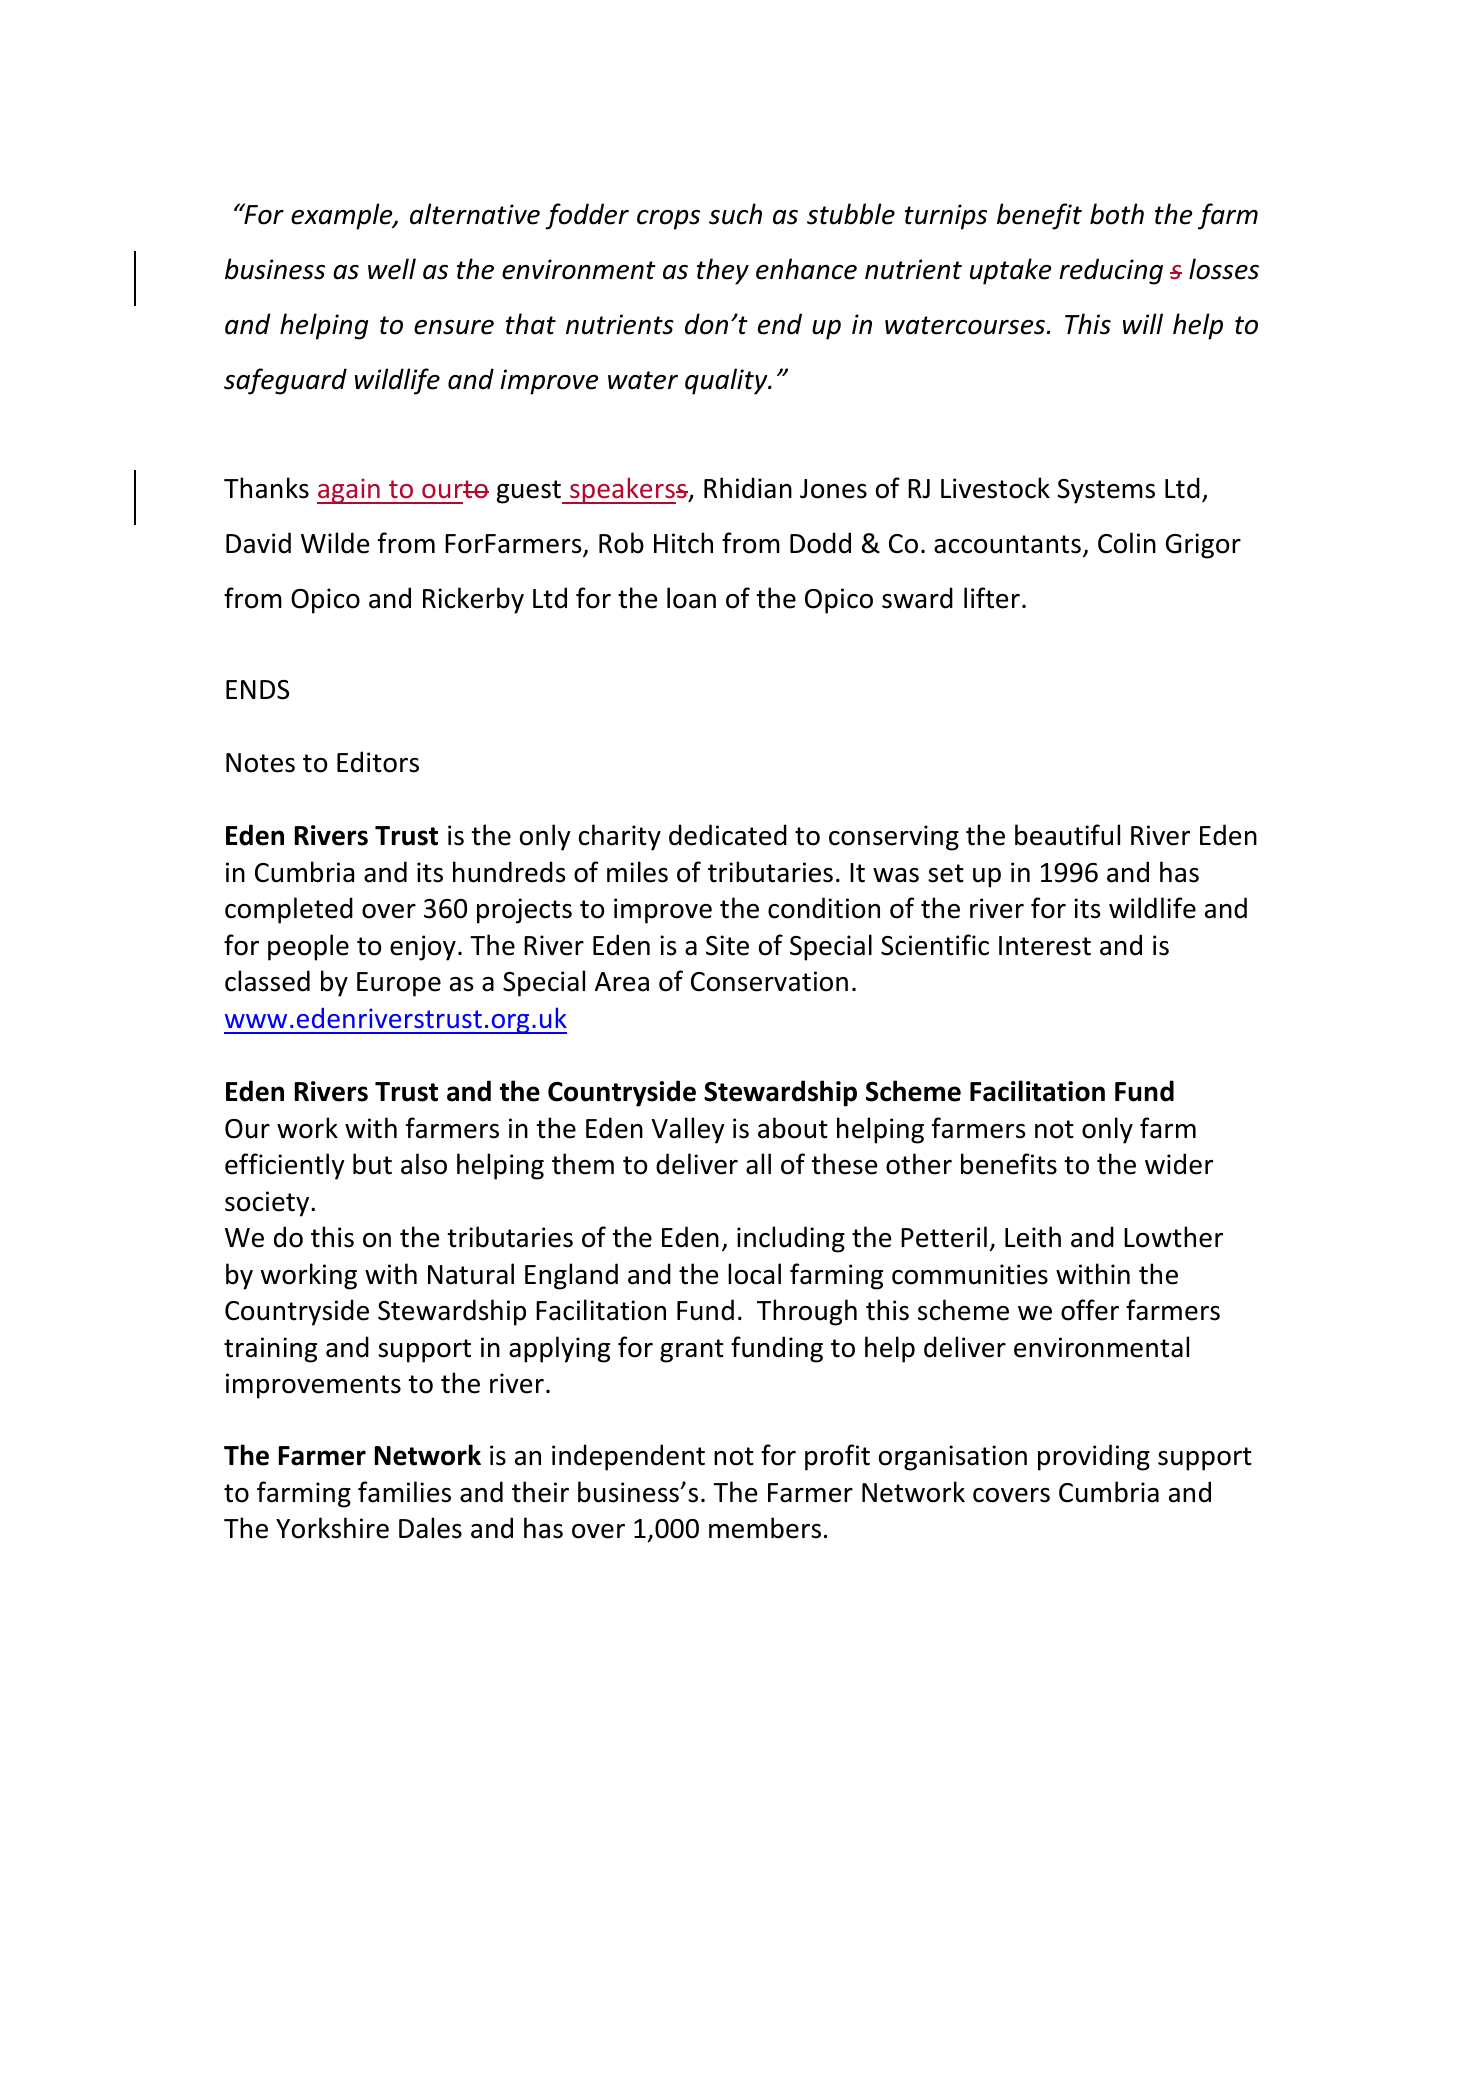 The height and width of the screenshot is (2100, 1483). Describe the element at coordinates (1111, 271) in the screenshot. I see `reducing` at that location.
